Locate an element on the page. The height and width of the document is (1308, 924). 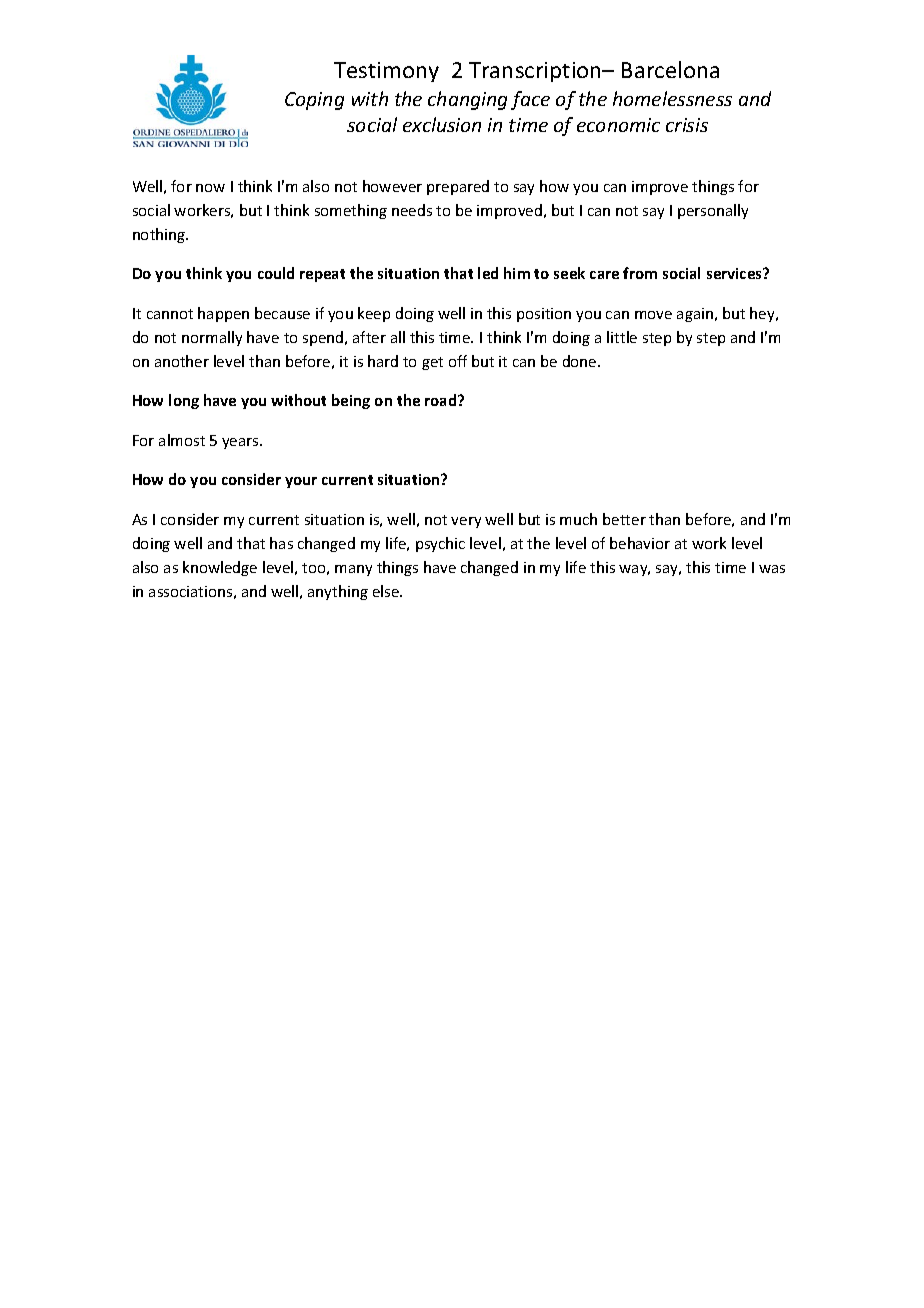
road is located at coordinates (442, 400).
